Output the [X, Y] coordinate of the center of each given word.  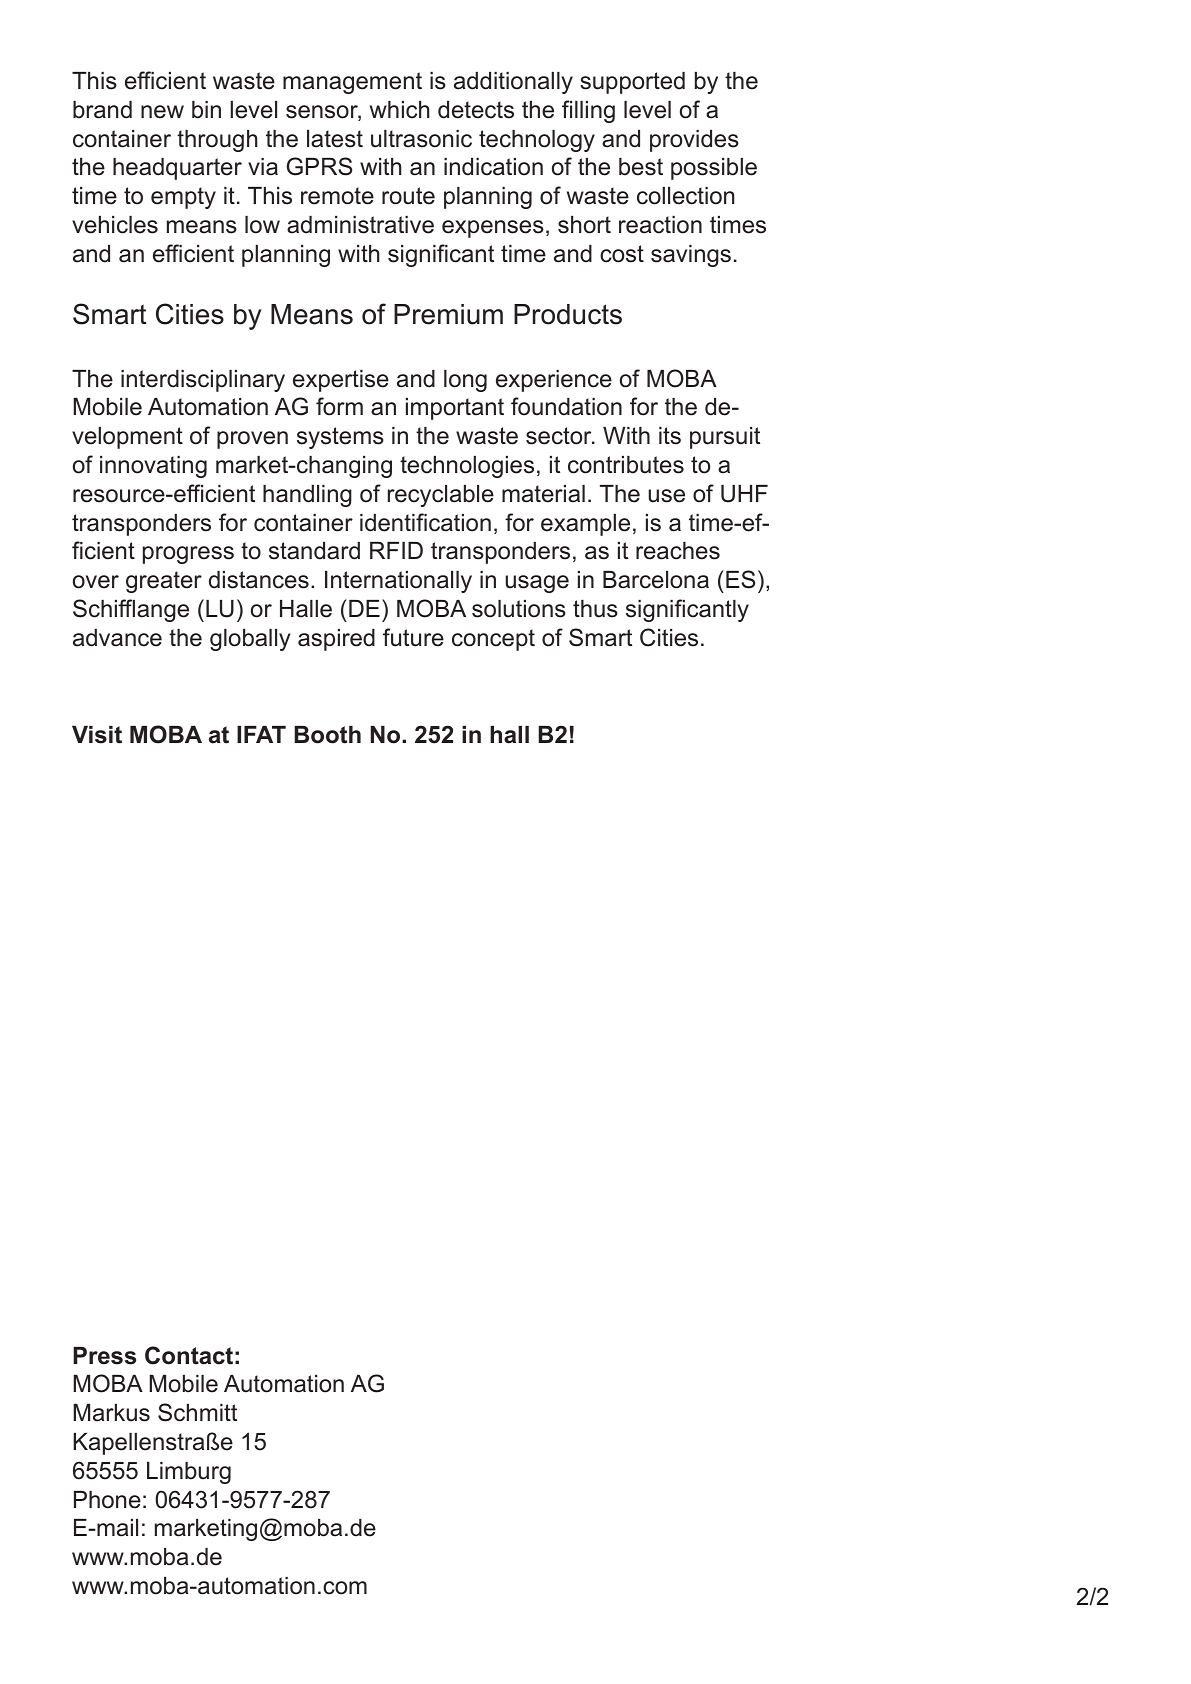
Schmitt [197, 1412]
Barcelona [656, 580]
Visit [97, 735]
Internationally [398, 582]
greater [164, 582]
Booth [327, 735]
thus [595, 609]
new [162, 112]
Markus [111, 1413]
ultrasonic [421, 139]
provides [694, 141]
